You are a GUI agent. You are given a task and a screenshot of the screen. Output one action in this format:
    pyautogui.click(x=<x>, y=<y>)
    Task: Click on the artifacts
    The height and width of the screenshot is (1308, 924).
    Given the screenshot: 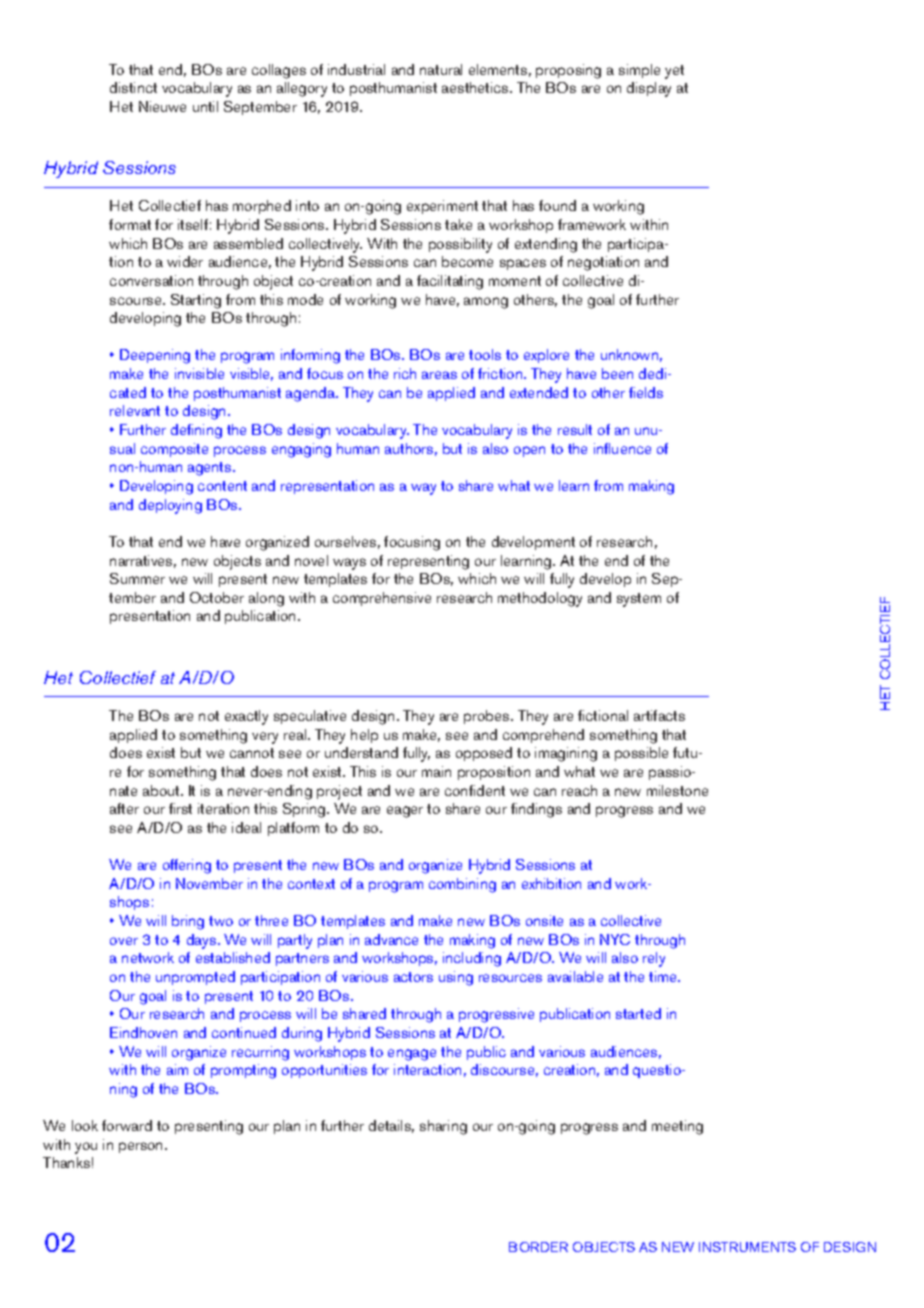 What is the action you would take?
    pyautogui.click(x=659, y=715)
